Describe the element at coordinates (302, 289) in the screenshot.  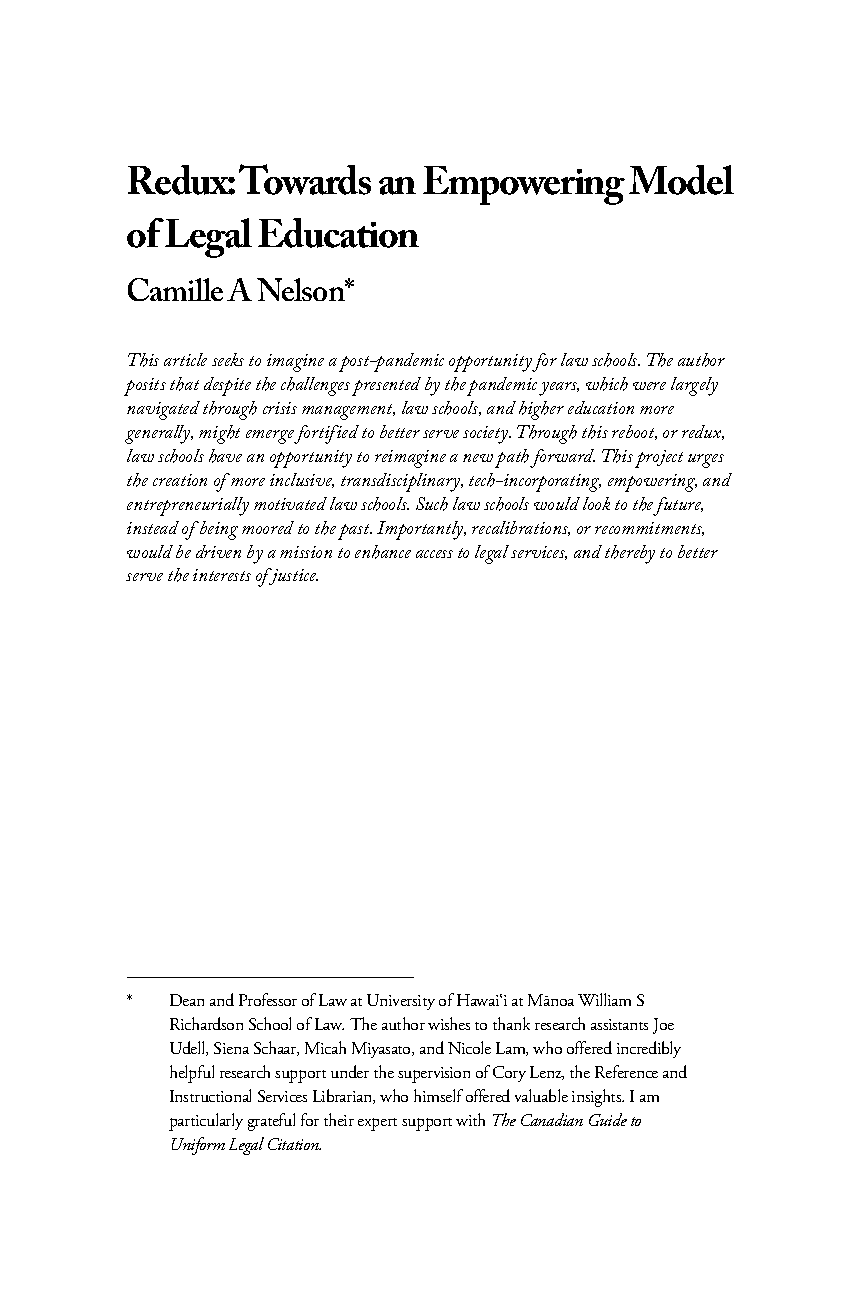
I see `Nelson` at that location.
